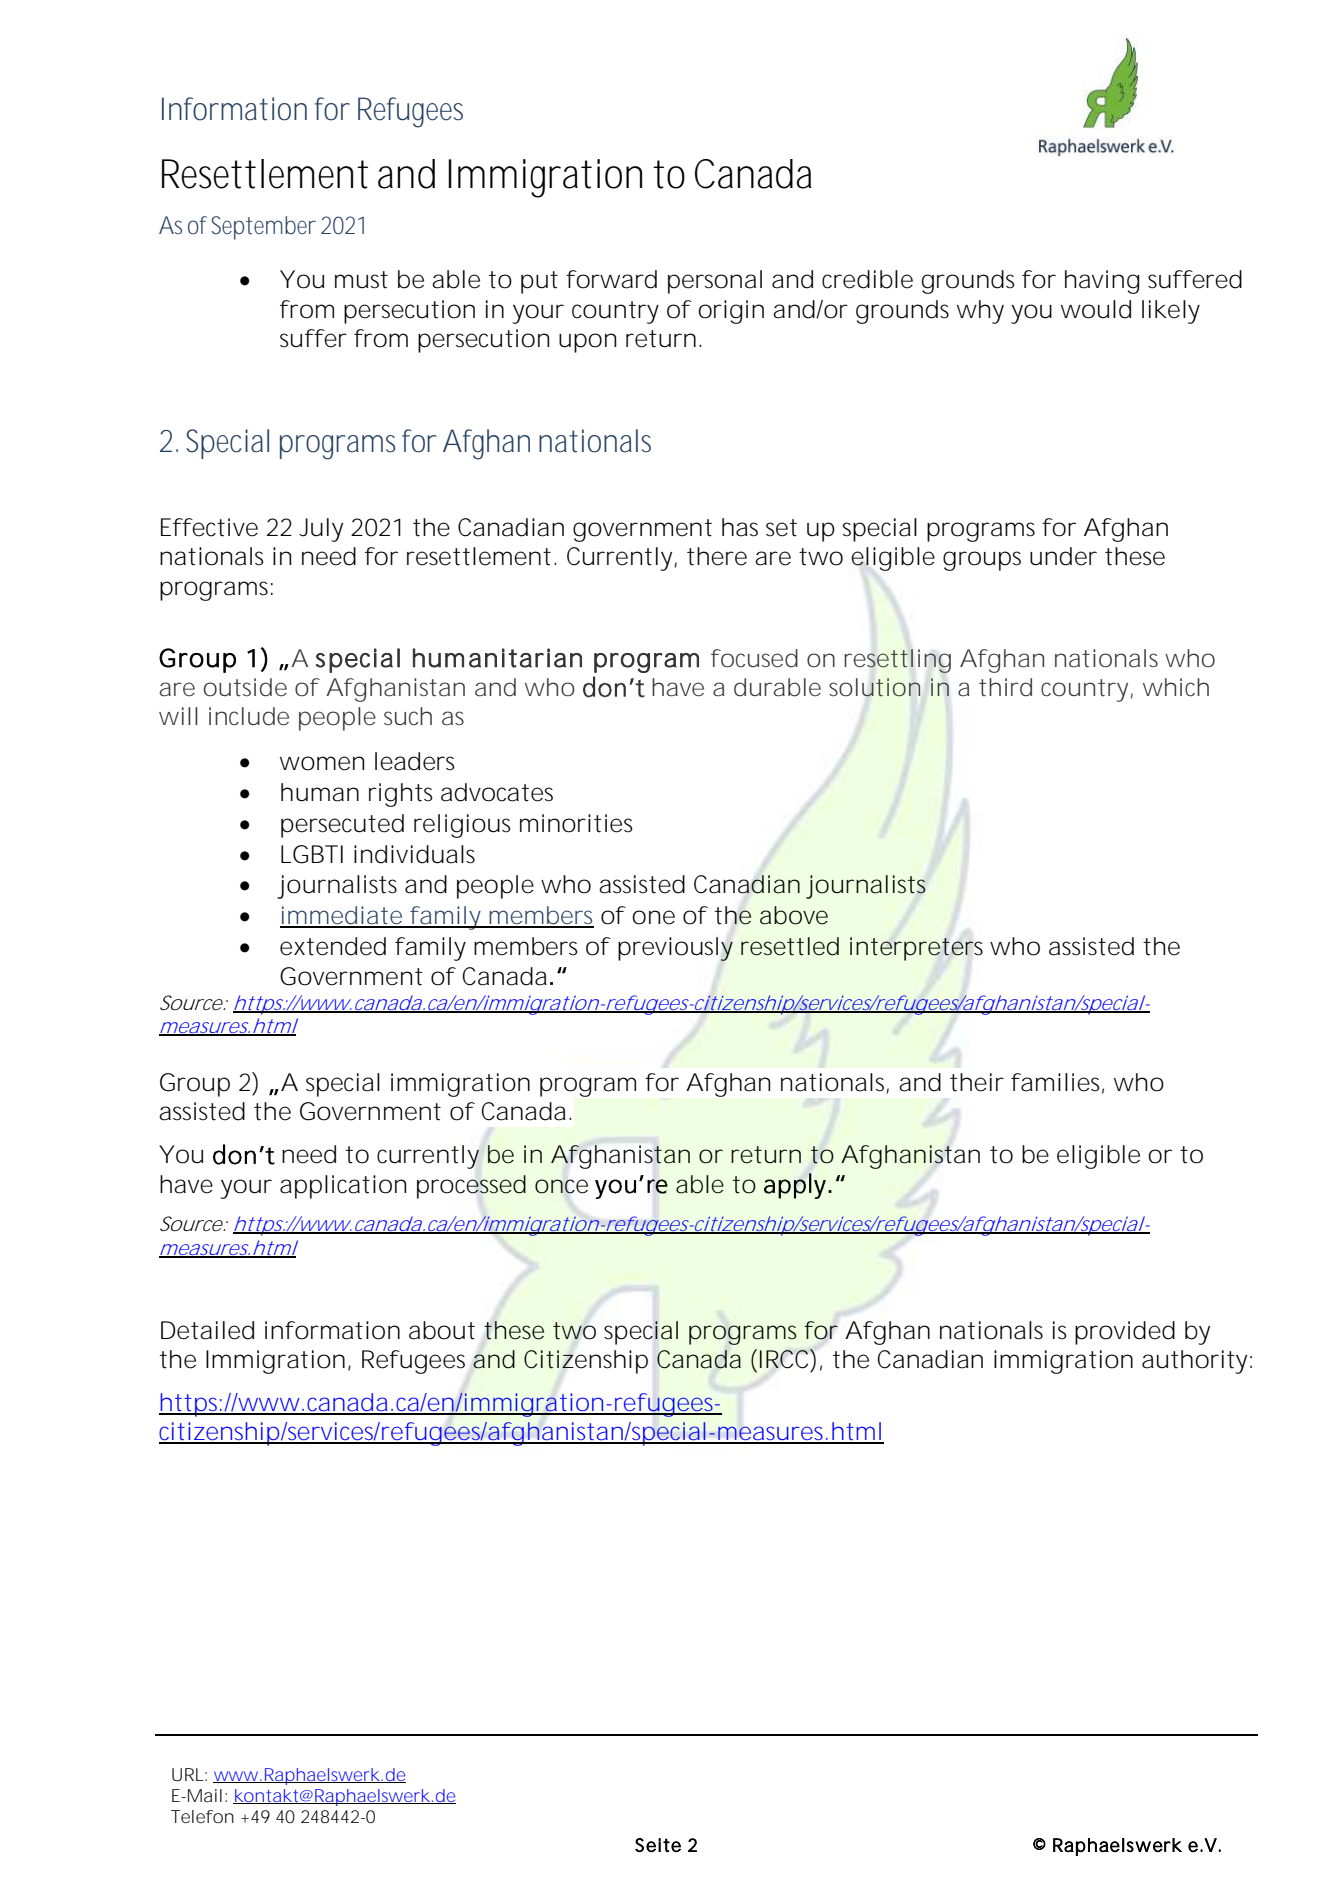 The image size is (1333, 1887). I want to click on third, so click(1005, 687).
